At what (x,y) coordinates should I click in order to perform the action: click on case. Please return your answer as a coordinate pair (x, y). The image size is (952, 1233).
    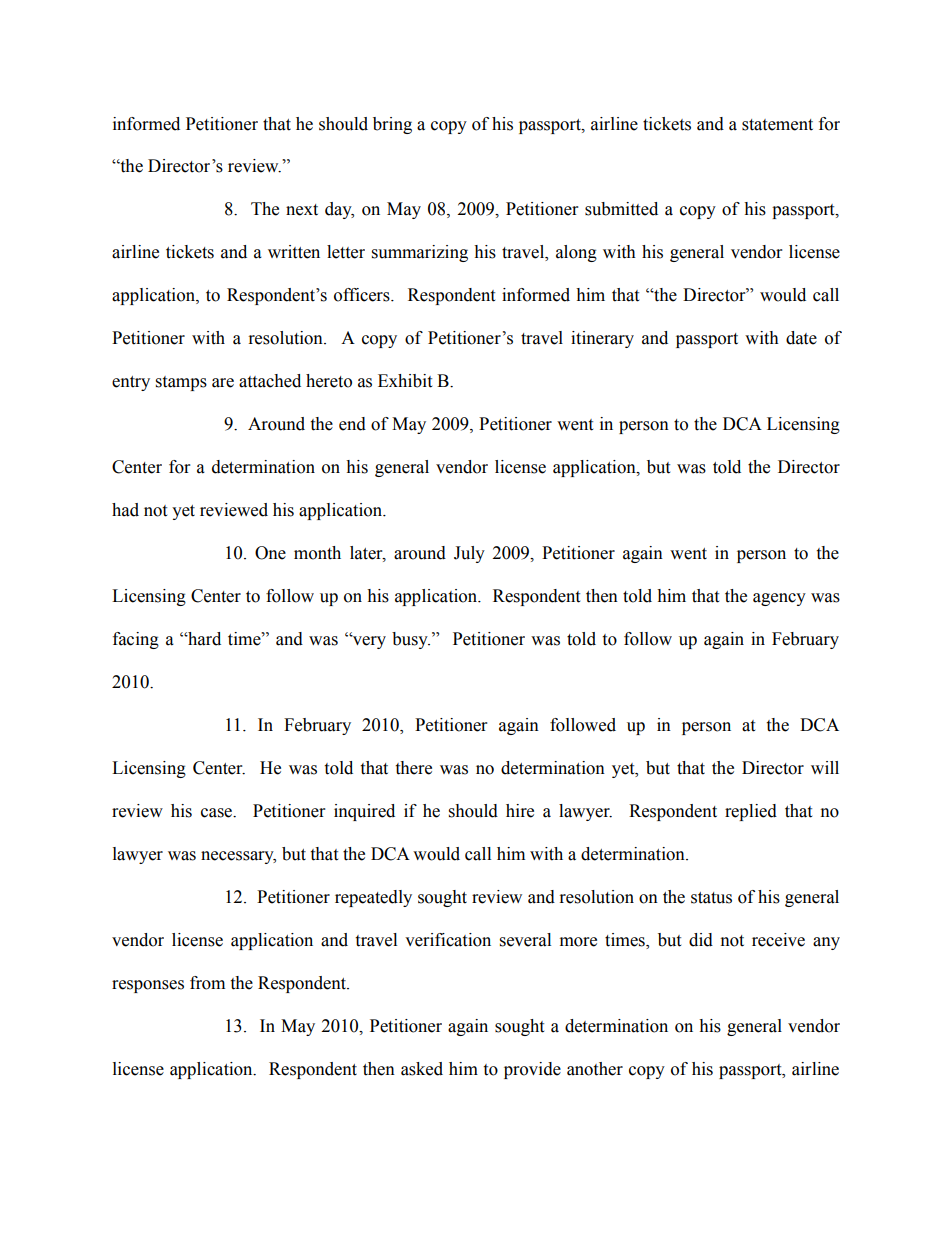
    Looking at the image, I should click on (218, 813).
